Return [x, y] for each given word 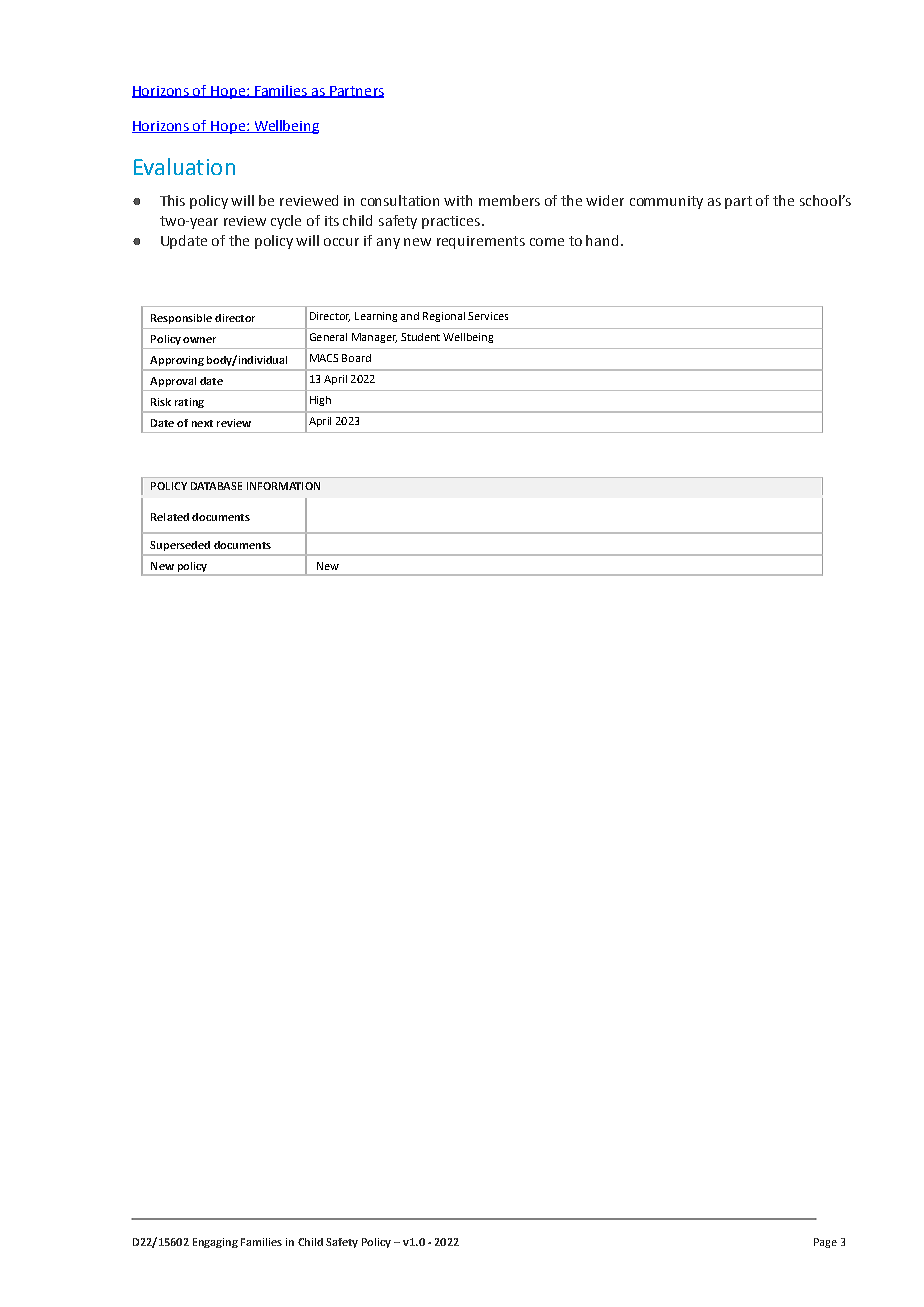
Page [825, 1243]
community [666, 202]
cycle [286, 222]
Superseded [180, 546]
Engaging [215, 1243]
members [509, 200]
